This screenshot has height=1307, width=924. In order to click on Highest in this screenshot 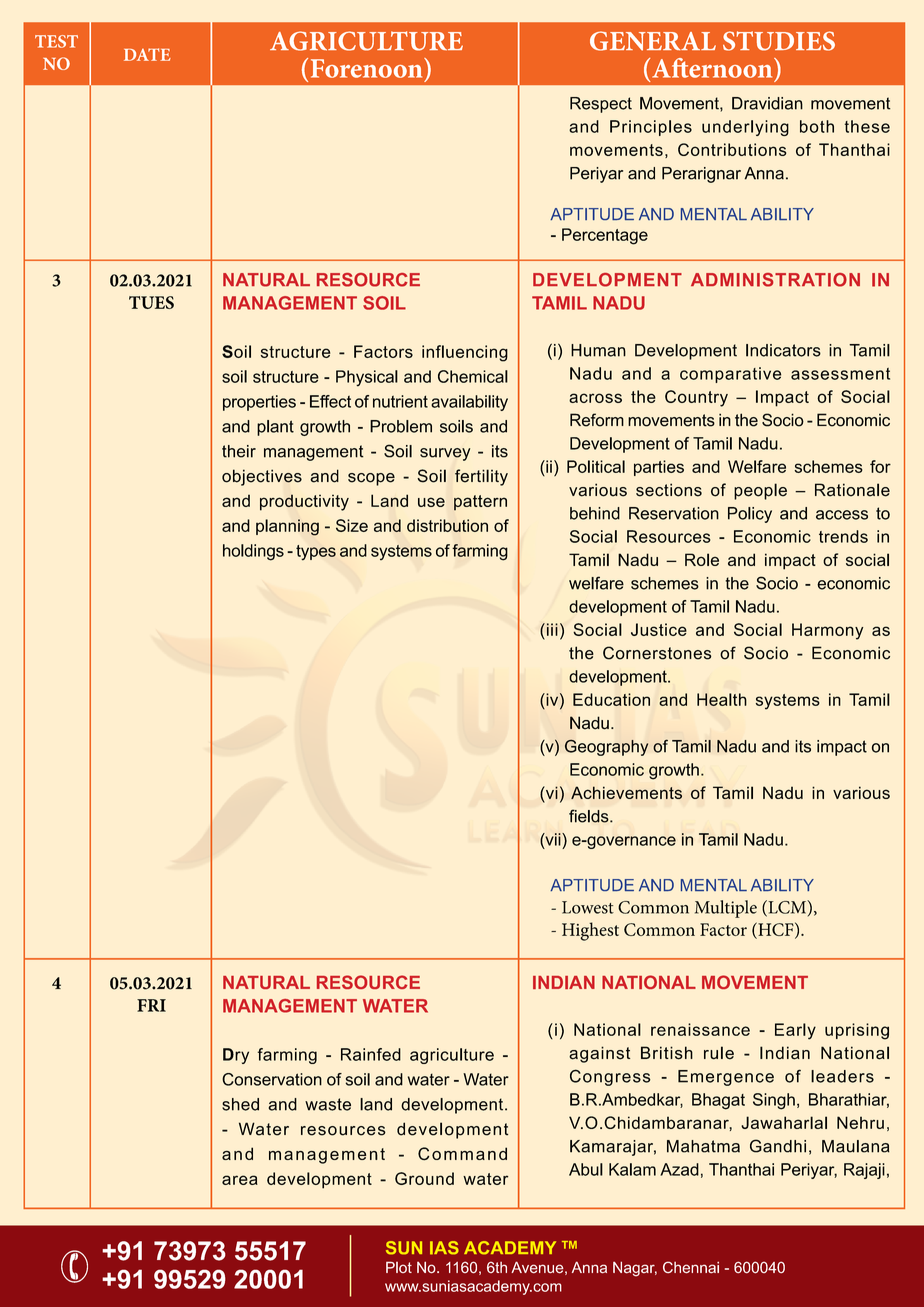, I will do `click(590, 931)`.
